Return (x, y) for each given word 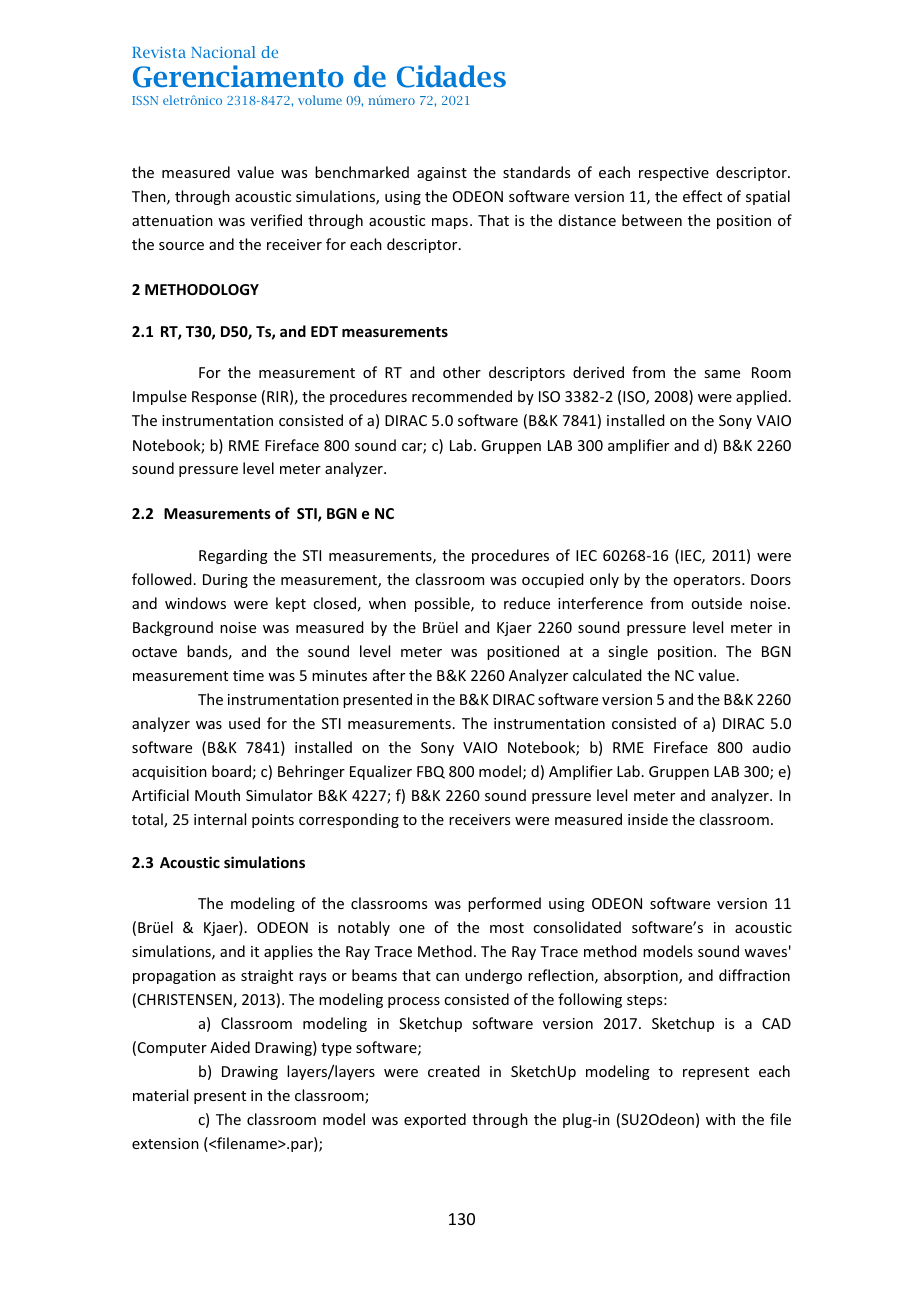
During (225, 581)
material (160, 1095)
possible (443, 604)
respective (674, 174)
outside (716, 603)
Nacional (223, 52)
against (442, 174)
